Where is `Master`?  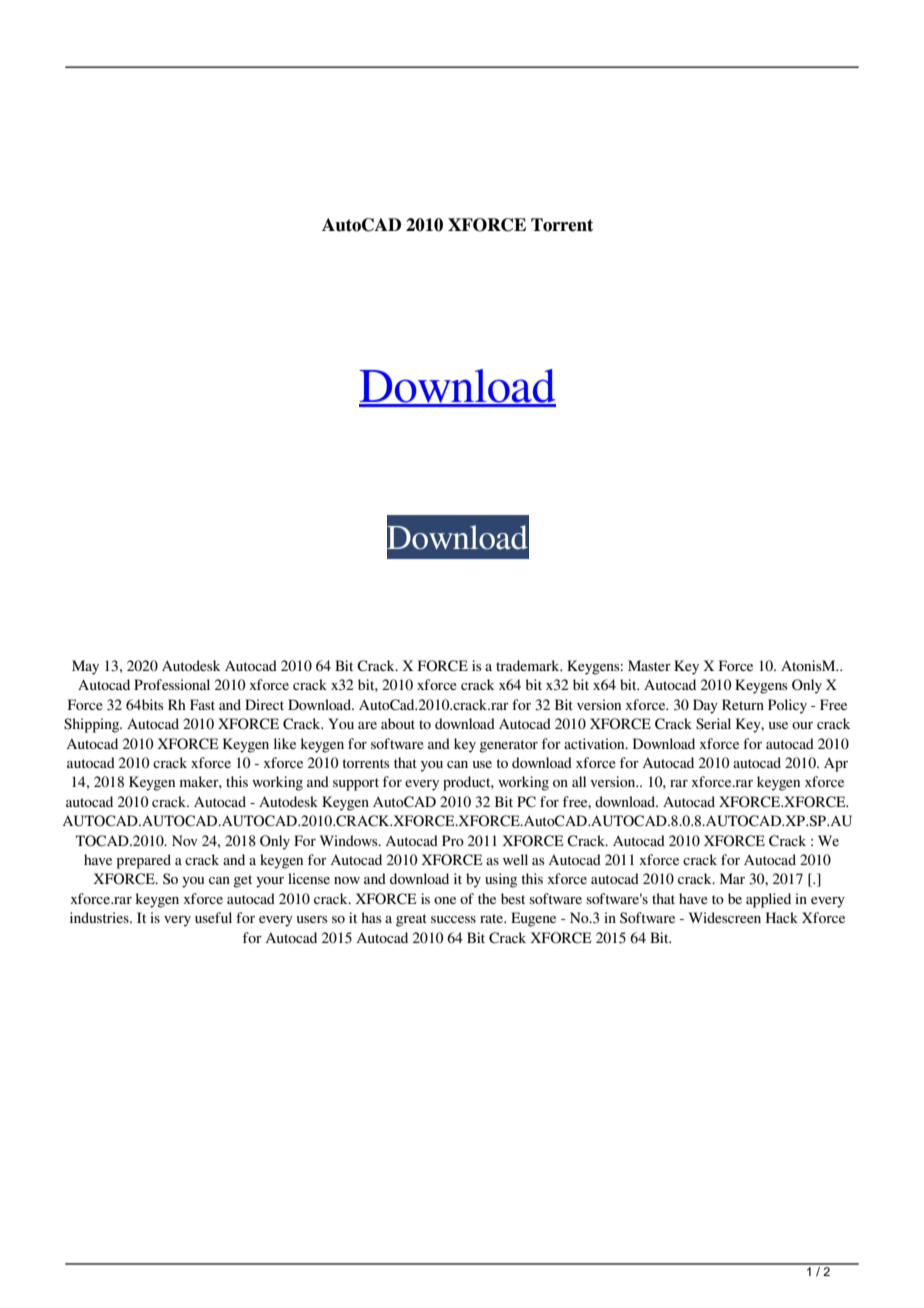
Master is located at coordinates (649, 665).
